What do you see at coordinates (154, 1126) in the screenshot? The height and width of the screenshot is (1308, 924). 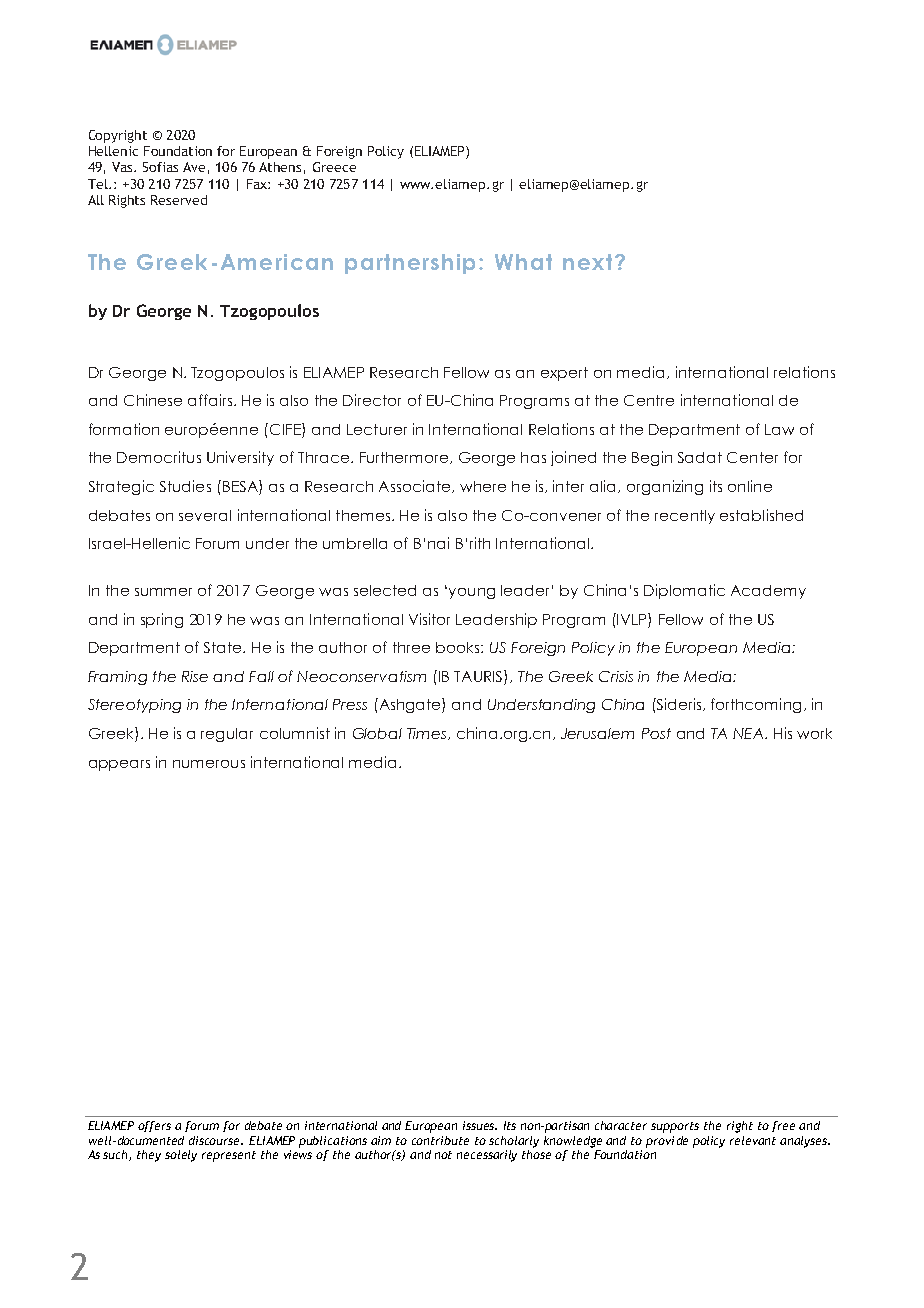 I see `offers` at bounding box center [154, 1126].
